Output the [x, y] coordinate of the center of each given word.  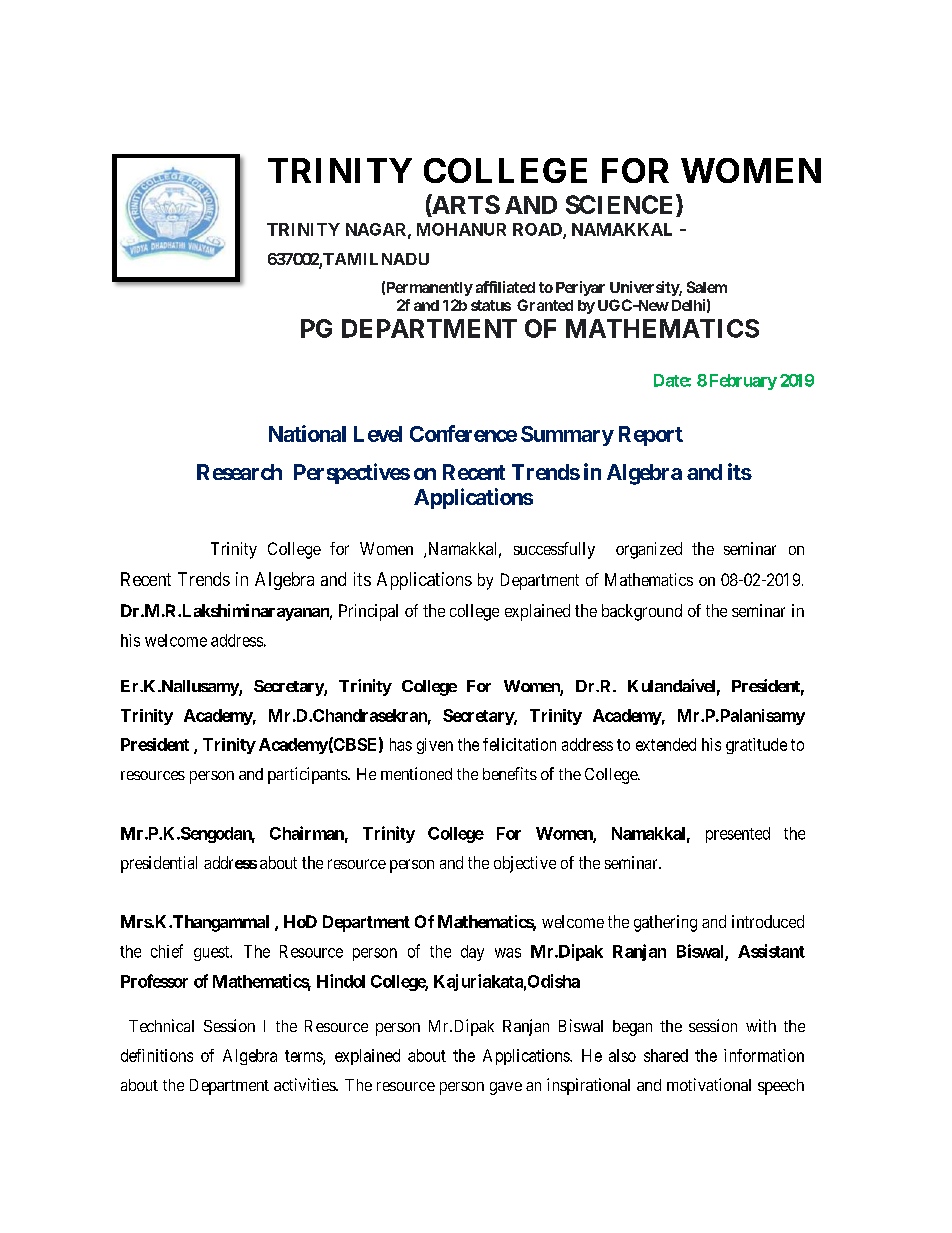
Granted [545, 305]
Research [239, 472]
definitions [157, 1055]
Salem [707, 287]
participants [308, 775]
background [642, 612]
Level [378, 434]
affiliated [505, 287]
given [435, 746]
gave [506, 1088]
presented [738, 835]
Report [651, 436]
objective [525, 864]
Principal [368, 612]
